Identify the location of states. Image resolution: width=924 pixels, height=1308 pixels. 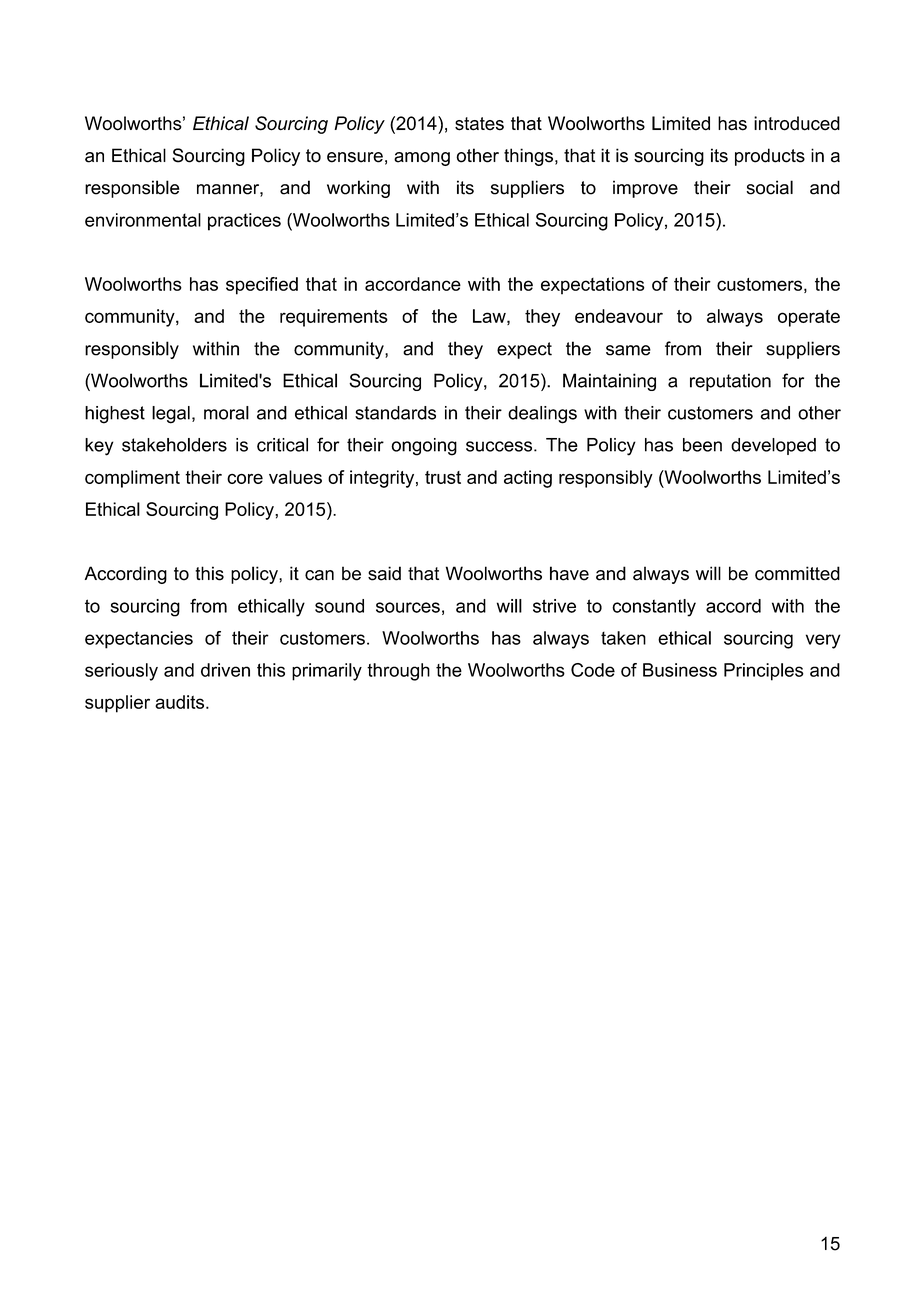
(479, 124).
